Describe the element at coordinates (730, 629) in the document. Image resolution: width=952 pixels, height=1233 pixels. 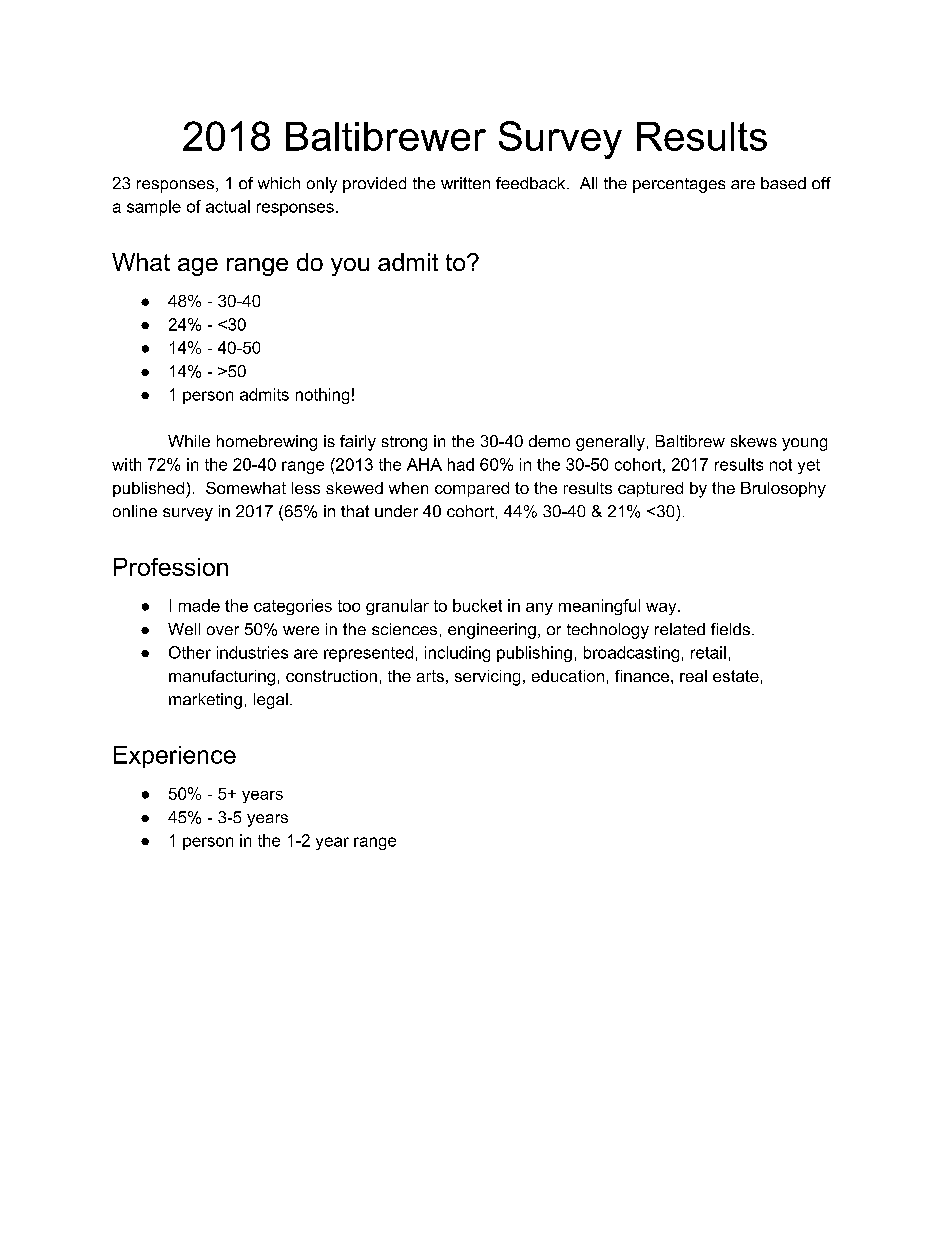
I see `fields` at that location.
